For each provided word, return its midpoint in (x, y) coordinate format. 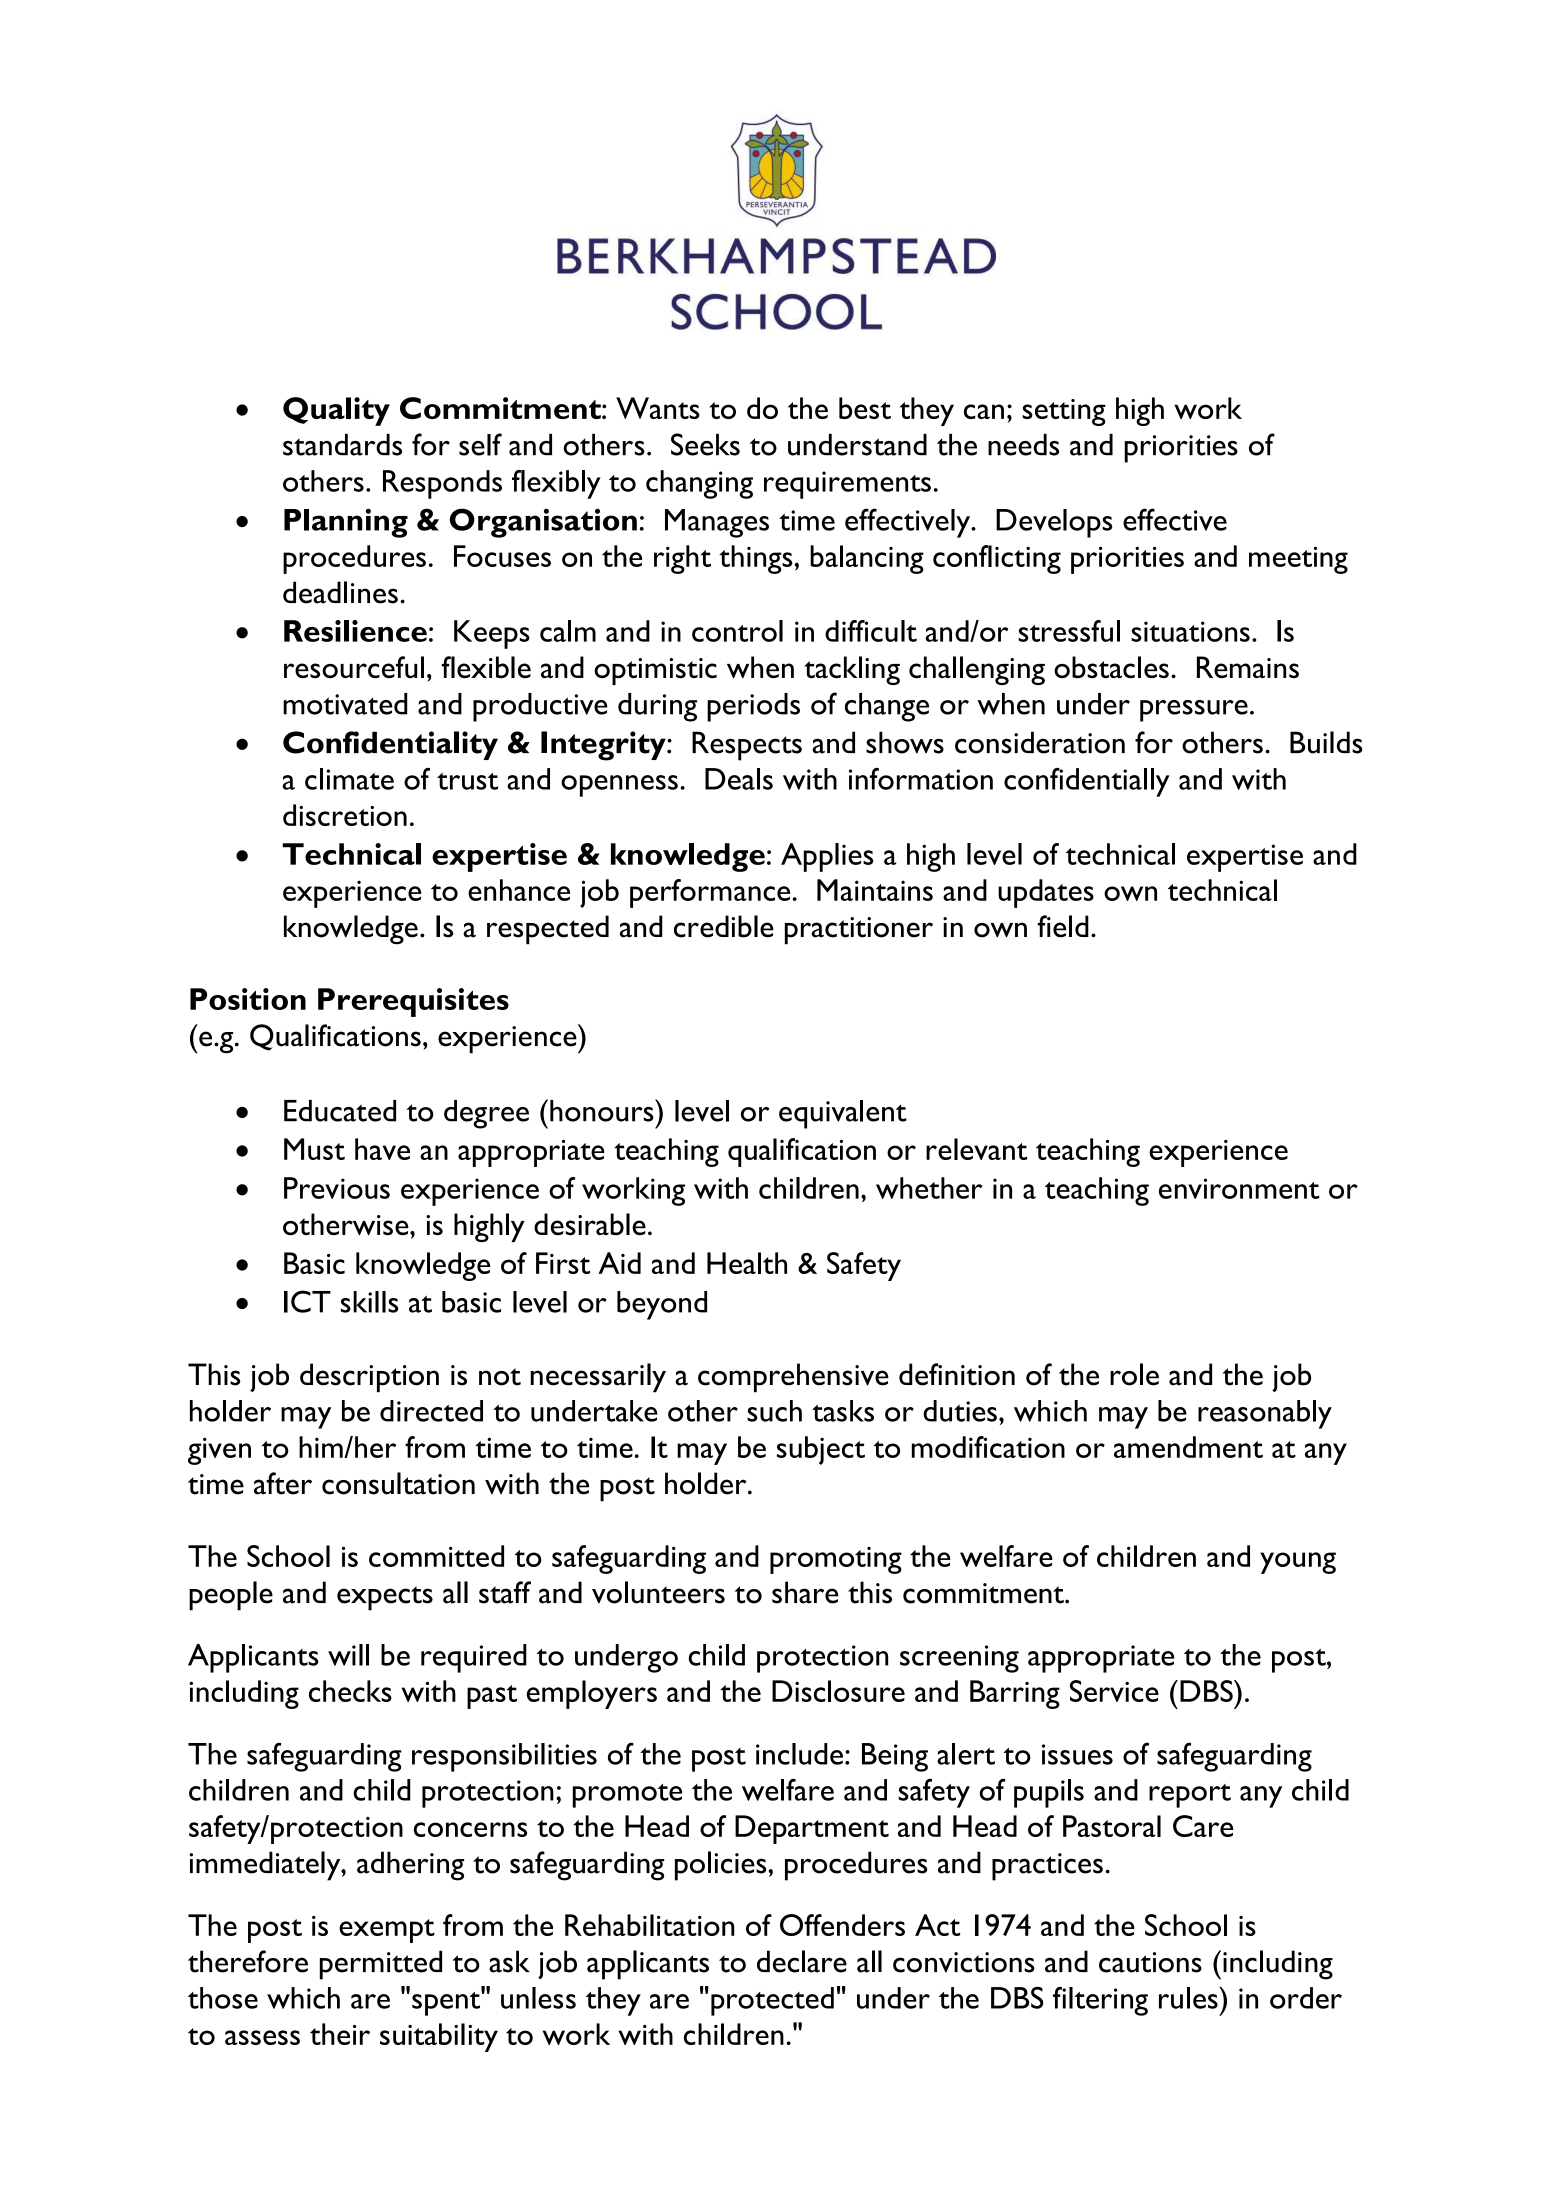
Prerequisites (413, 1002)
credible (724, 926)
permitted (381, 1965)
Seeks (705, 444)
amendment (1188, 1447)
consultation (398, 1483)
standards (342, 445)
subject (821, 1450)
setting (1064, 412)
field (1063, 926)
